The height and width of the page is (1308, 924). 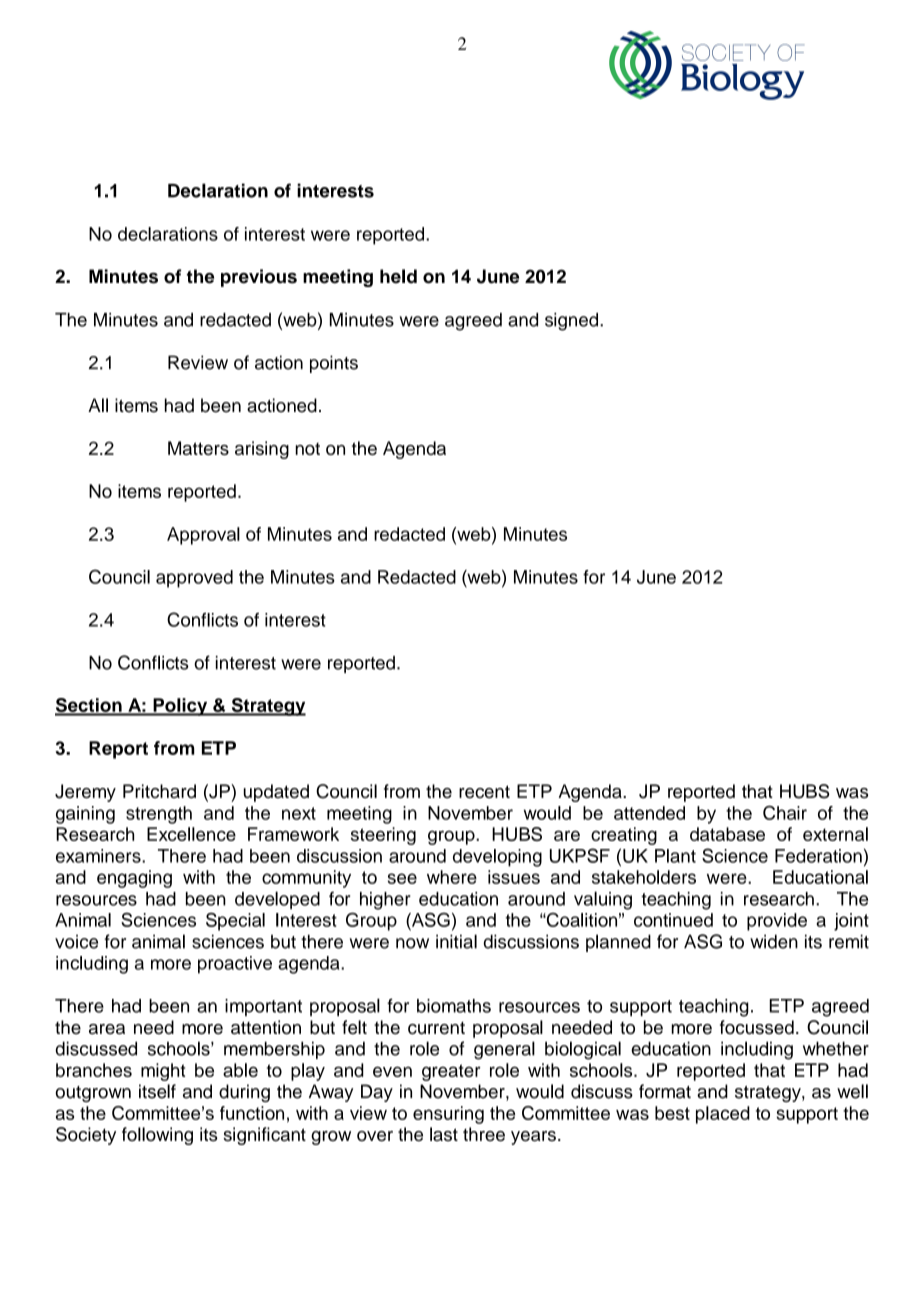 I want to click on Chair, so click(x=785, y=813).
